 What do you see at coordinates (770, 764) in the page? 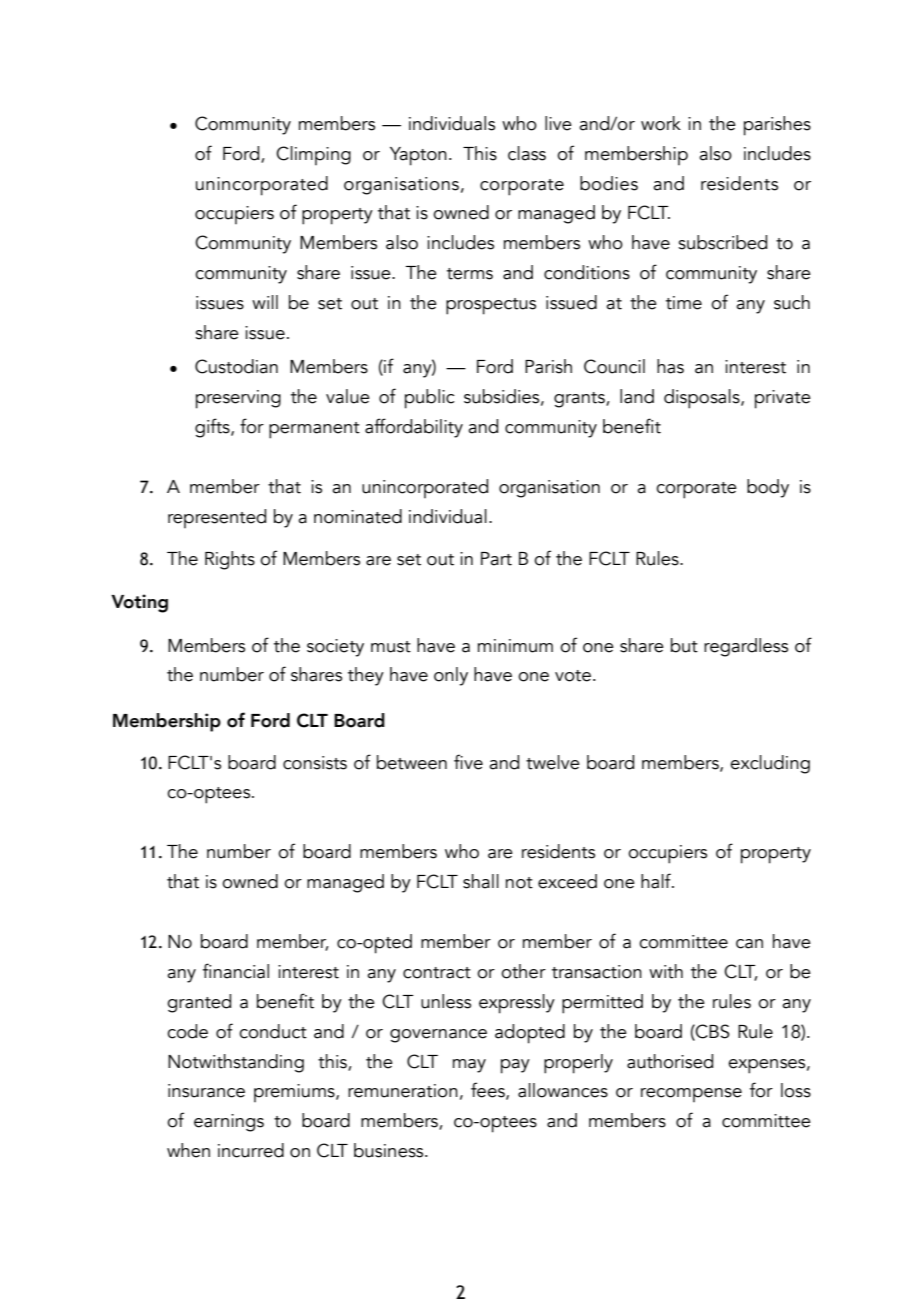
I see `excluding` at bounding box center [770, 764].
